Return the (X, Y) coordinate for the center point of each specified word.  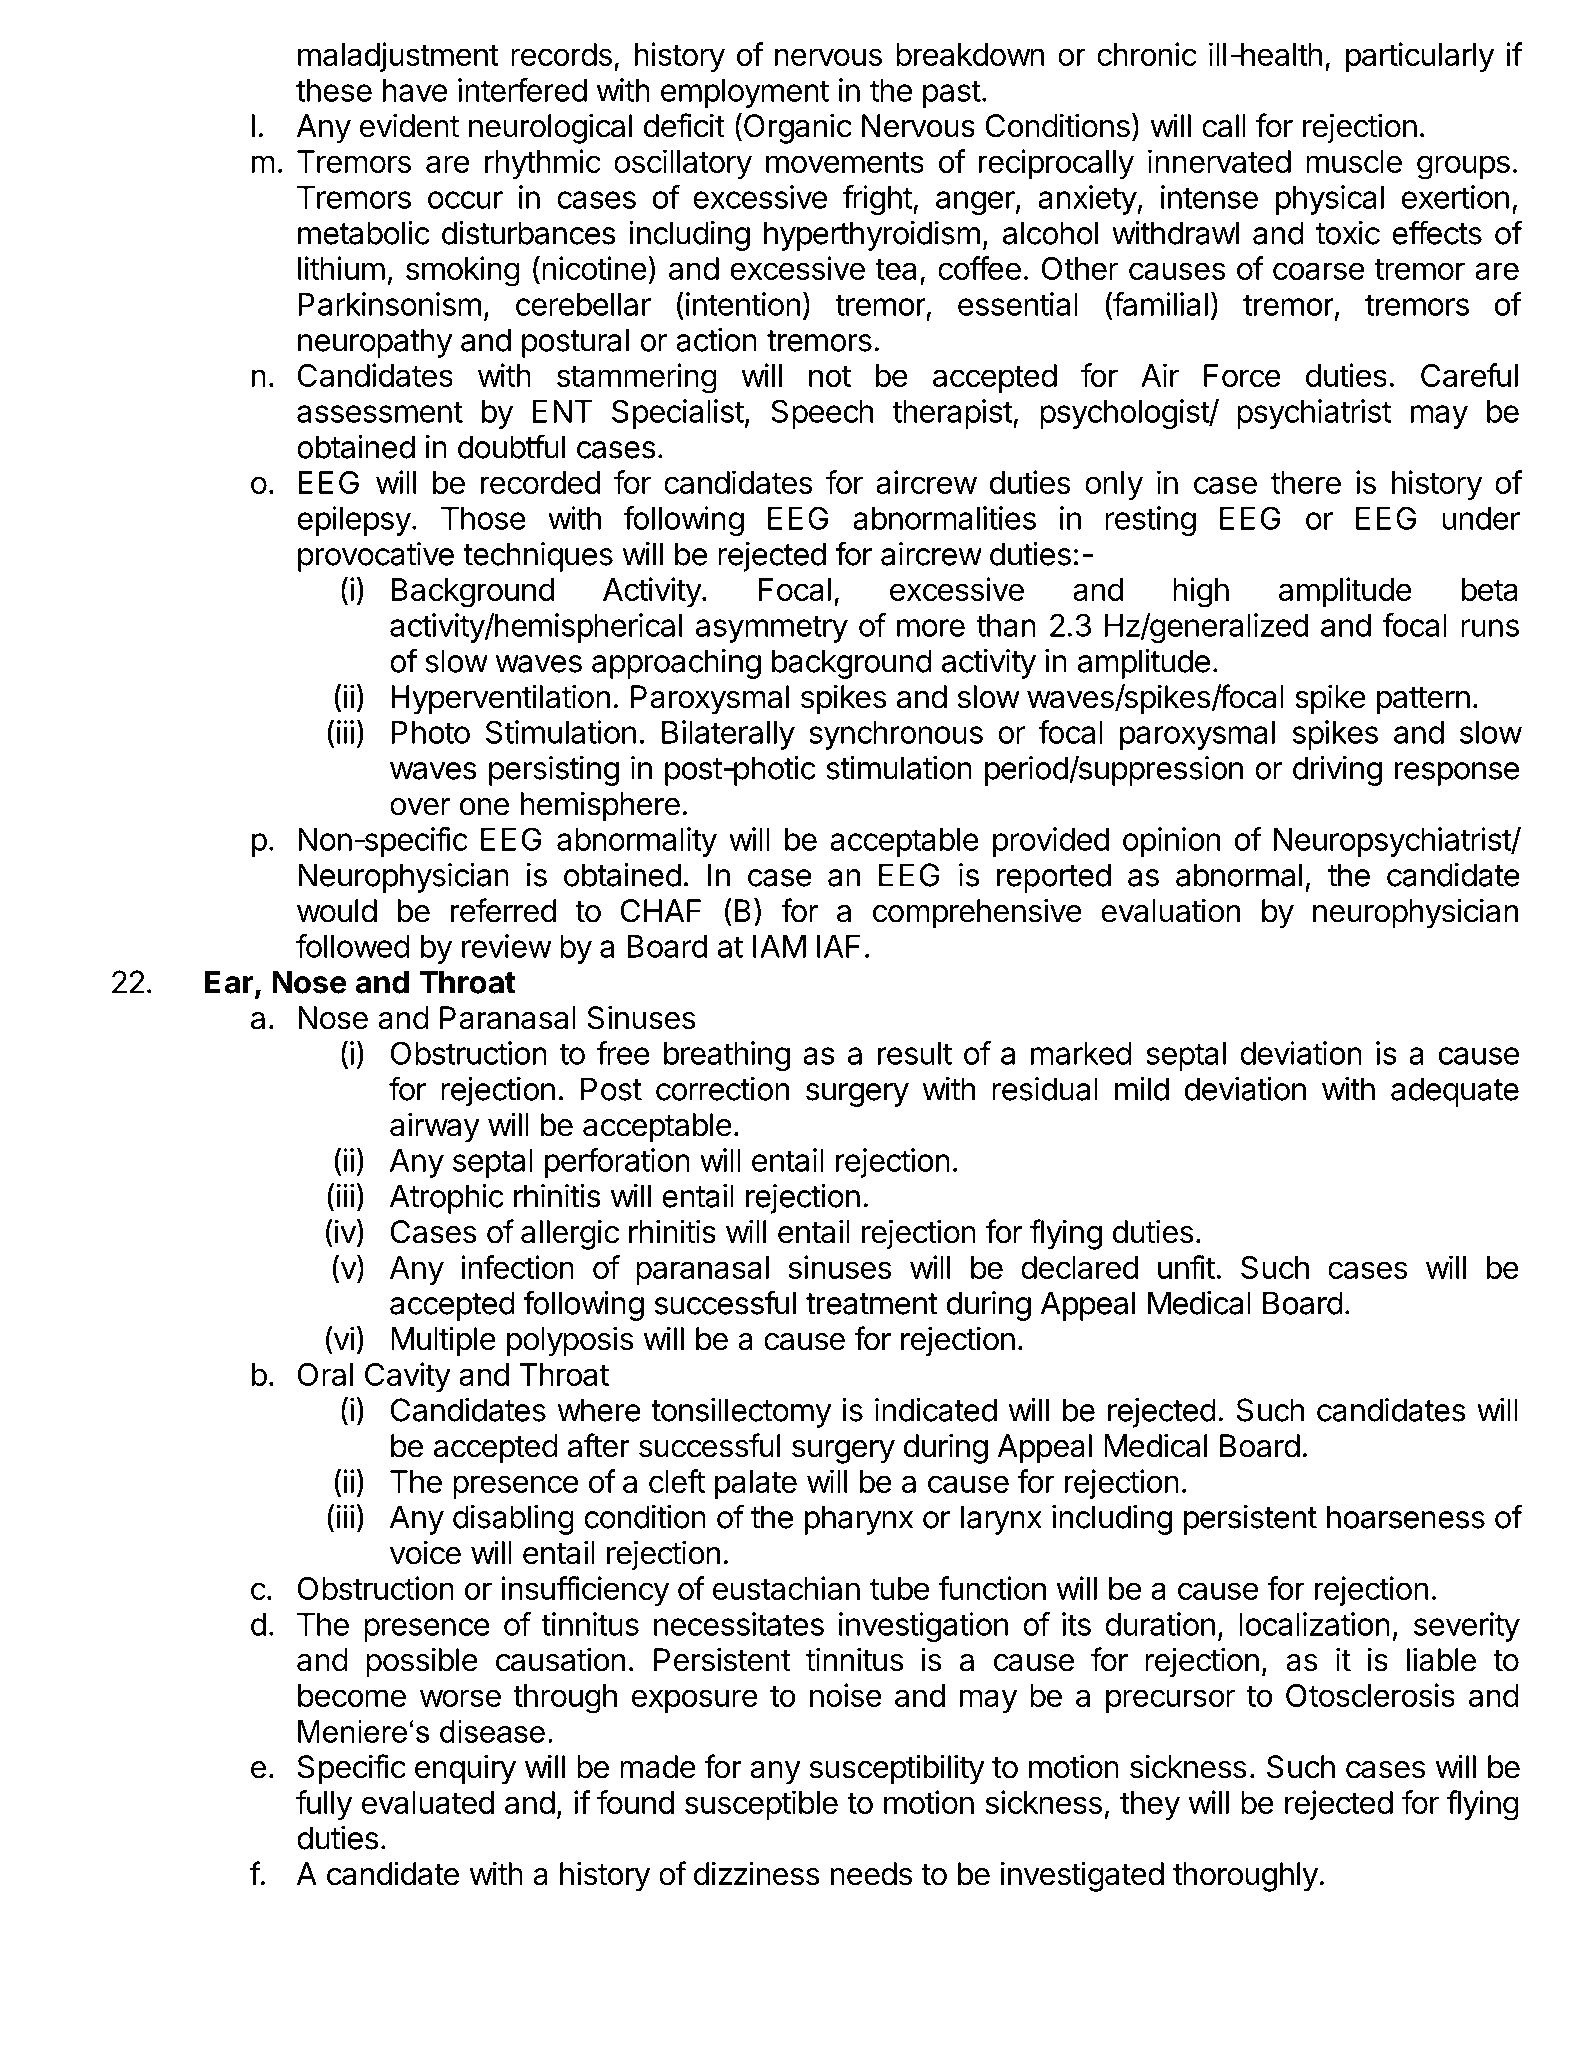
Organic (796, 128)
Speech (822, 414)
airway (435, 1127)
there (1306, 482)
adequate (1455, 1092)
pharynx (859, 1520)
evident (409, 125)
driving (1337, 771)
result (915, 1053)
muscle (1354, 161)
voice (425, 1552)
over (420, 807)
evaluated (428, 1802)
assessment (380, 412)
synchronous (896, 735)
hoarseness (1406, 1517)
